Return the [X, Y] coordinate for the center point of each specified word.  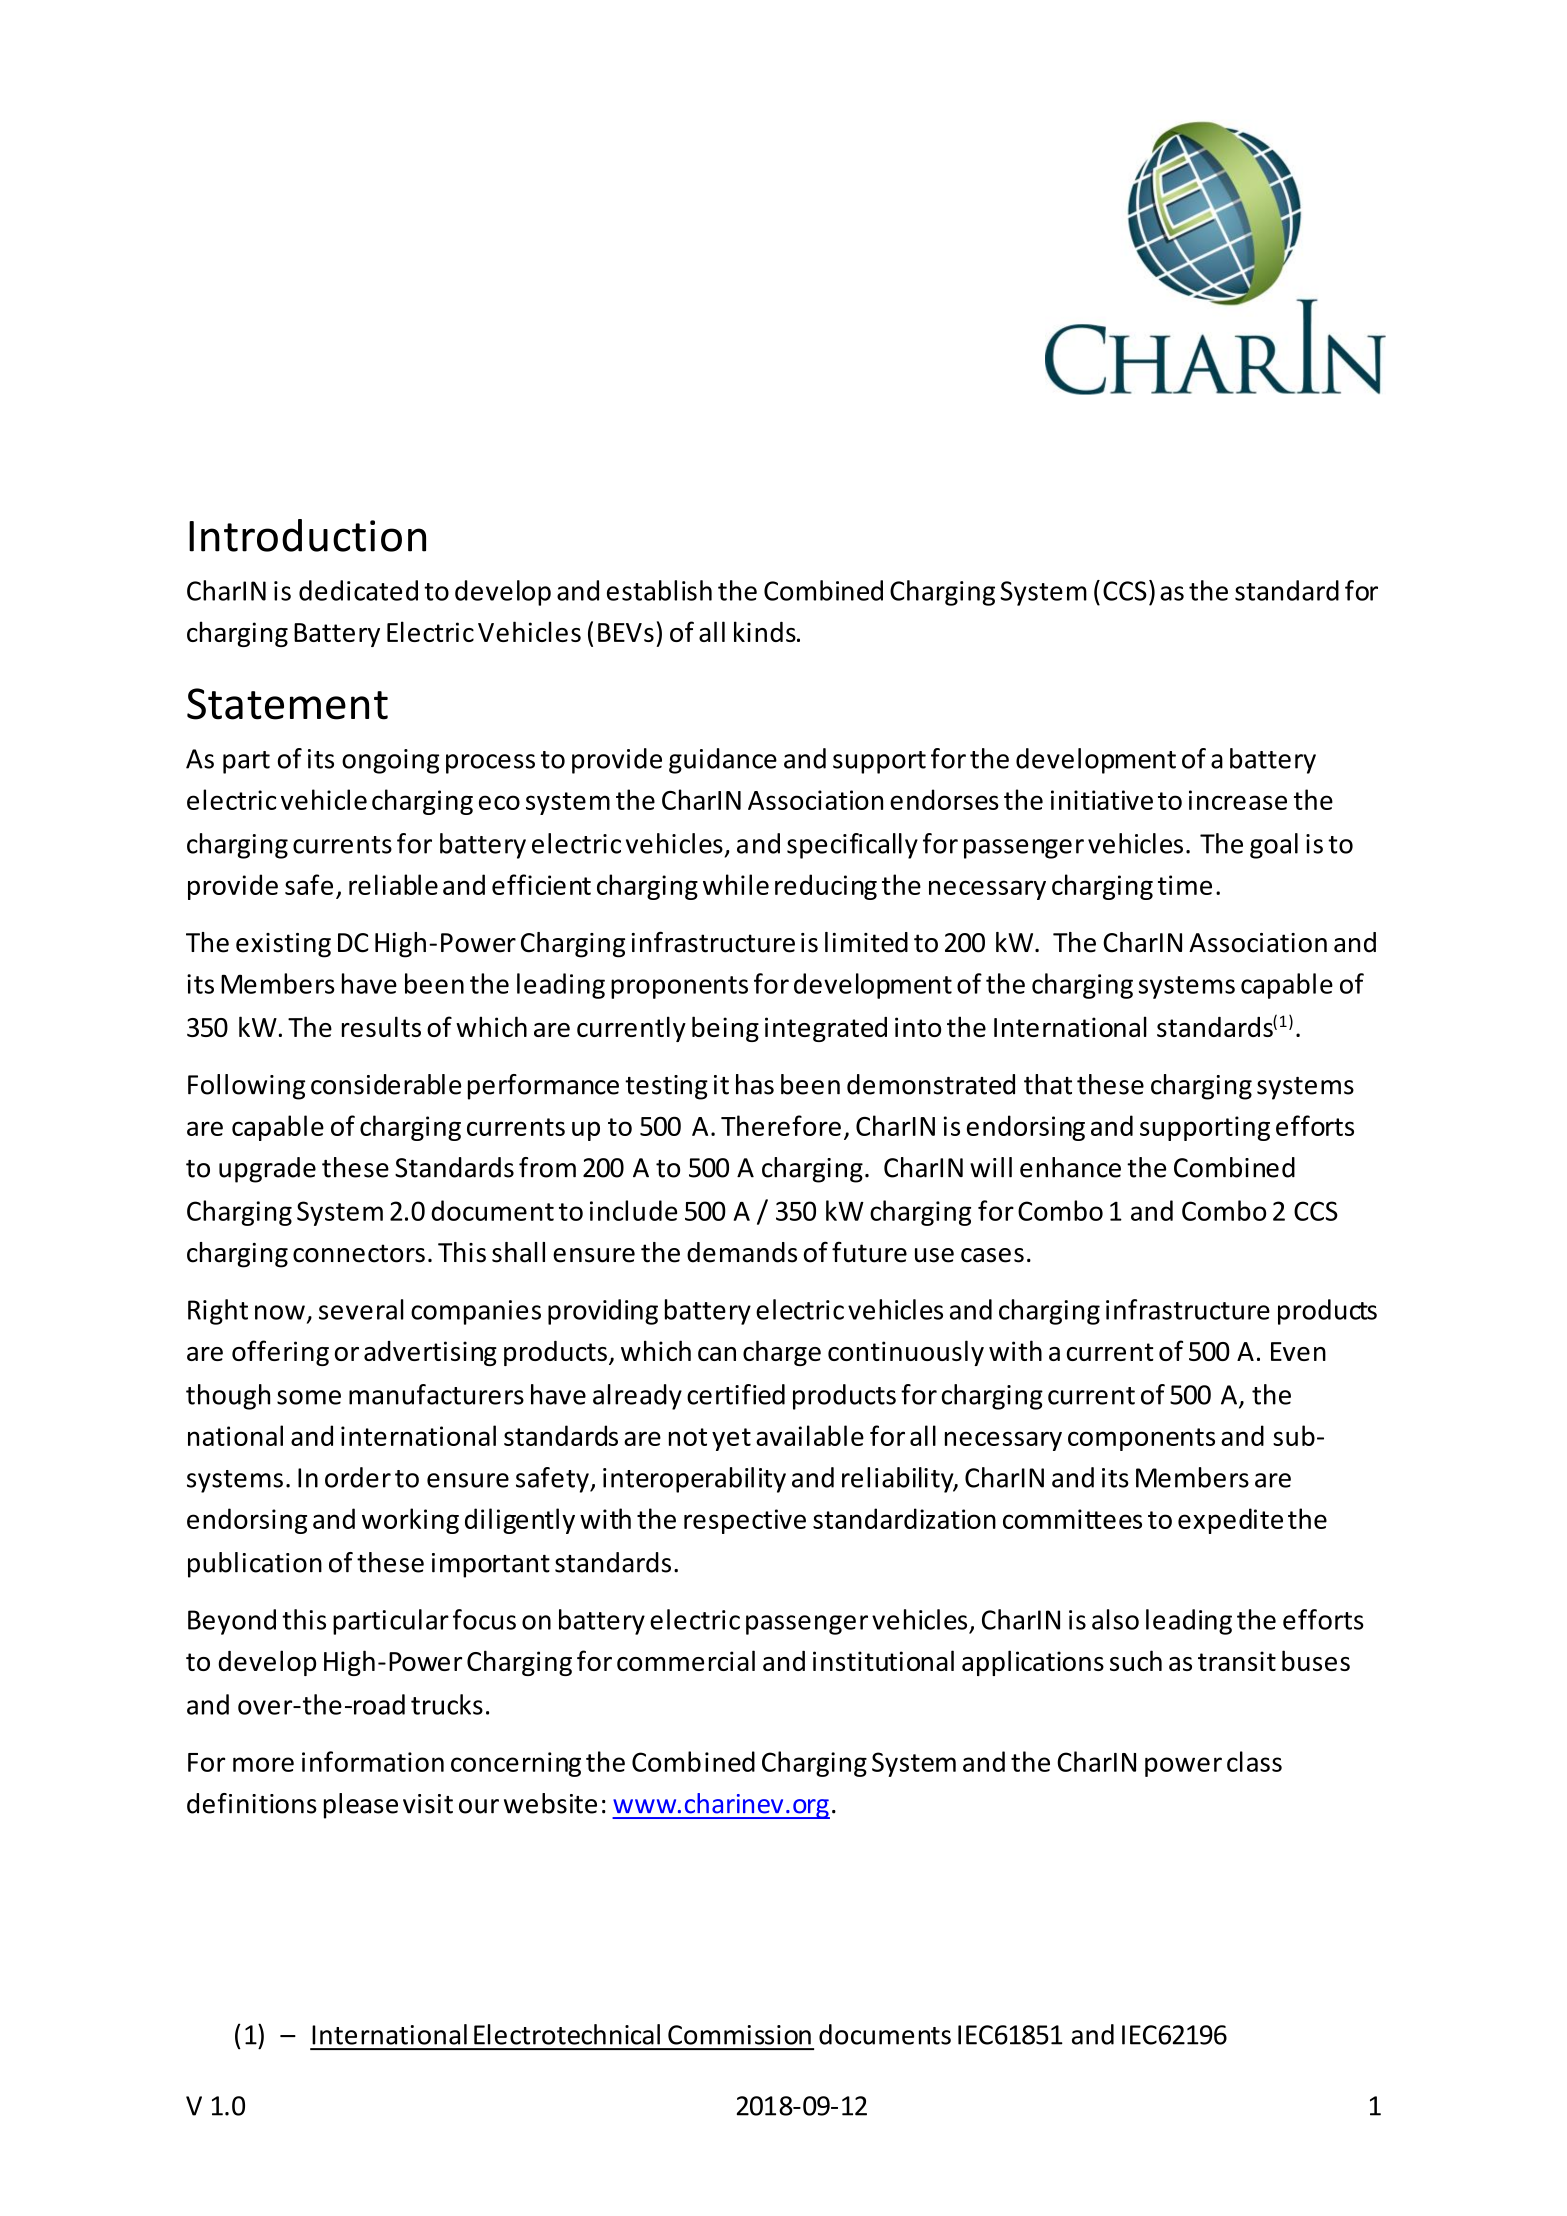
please [361, 1806]
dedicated [358, 590]
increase [1238, 800]
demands [742, 1252]
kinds [766, 631]
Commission [739, 2035]
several [361, 1309]
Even [1298, 1351]
